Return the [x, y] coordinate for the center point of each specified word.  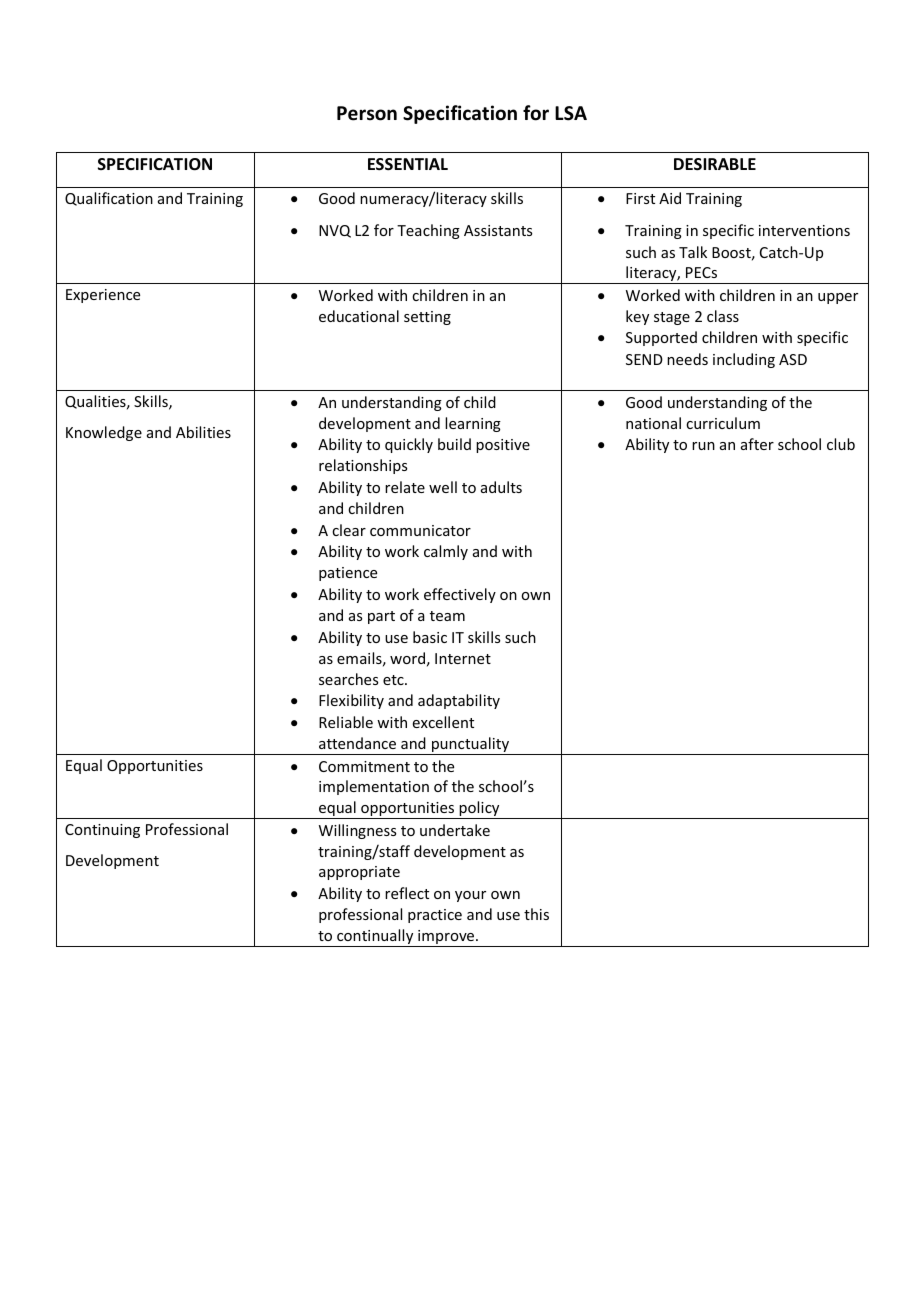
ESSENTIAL [408, 164]
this [536, 914]
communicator [420, 530]
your [470, 896]
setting [427, 318]
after [757, 444]
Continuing [102, 831]
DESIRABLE [715, 164]
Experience [103, 296]
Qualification [109, 199]
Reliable [346, 722]
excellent [443, 722]
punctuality [470, 746]
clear [349, 530]
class [723, 316]
